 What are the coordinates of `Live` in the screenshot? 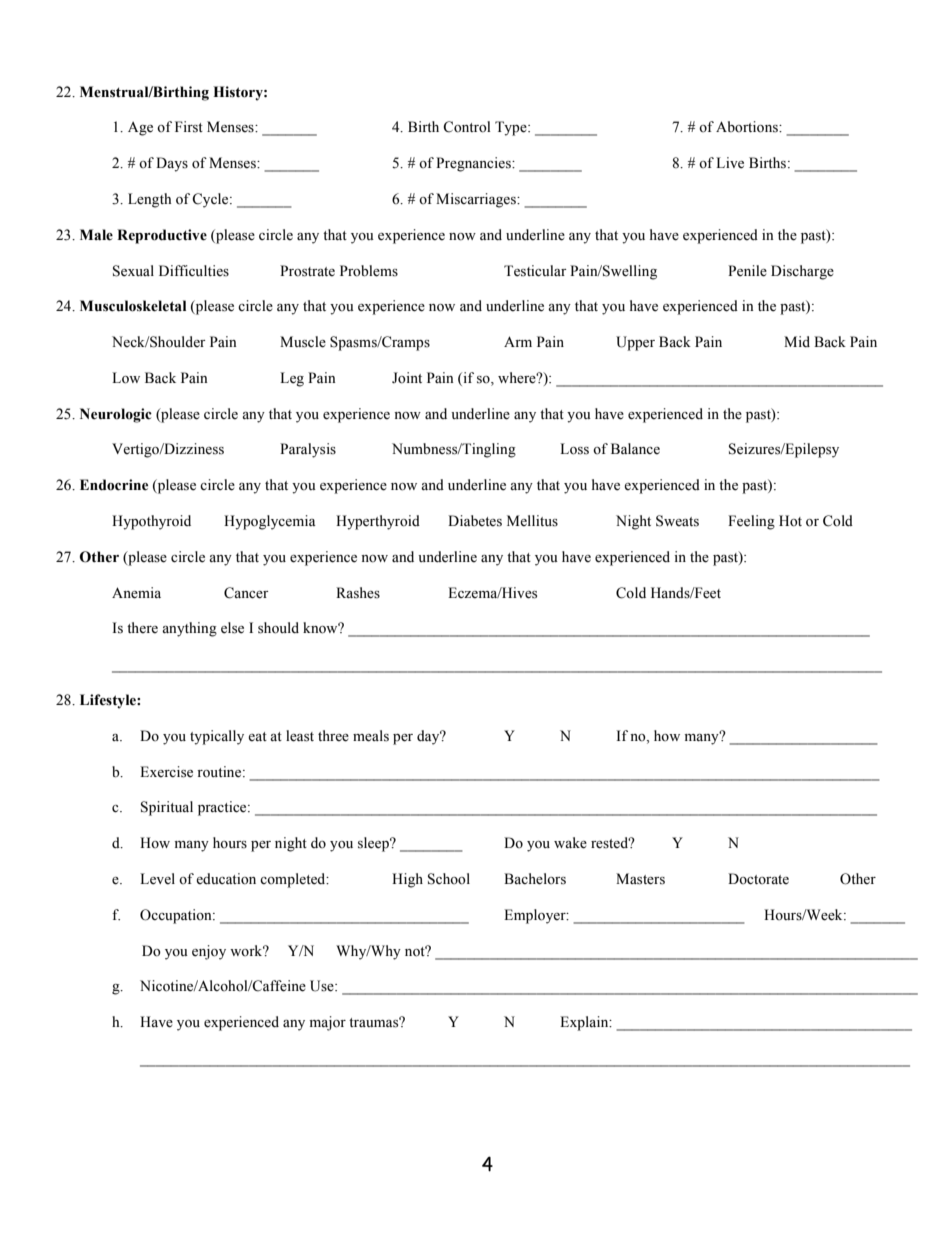 It's located at (730, 163).
